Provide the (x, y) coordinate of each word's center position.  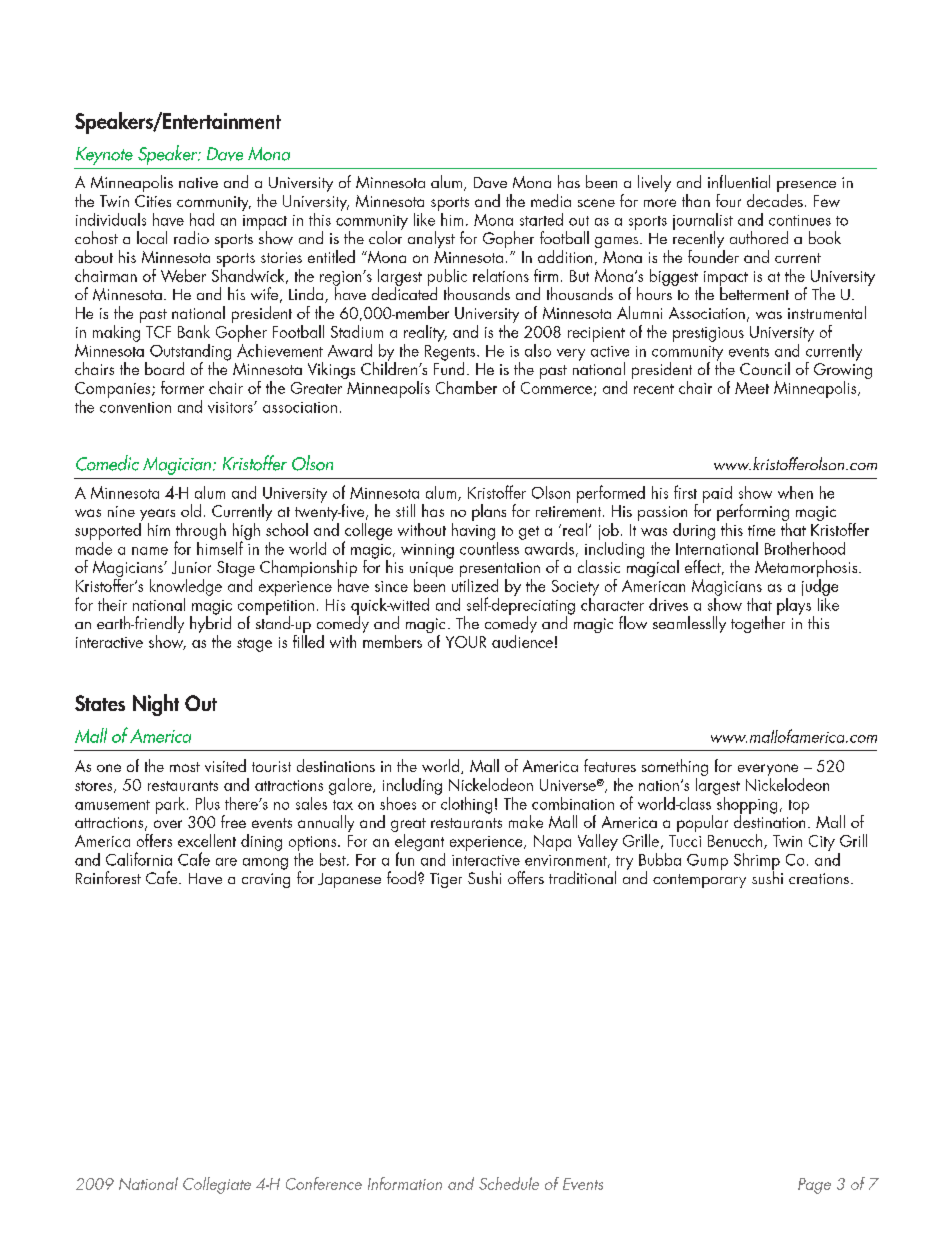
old (191, 510)
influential (739, 181)
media (551, 200)
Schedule (509, 1183)
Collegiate (217, 1185)
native (198, 182)
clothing (465, 804)
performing (753, 514)
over (168, 824)
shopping (746, 805)
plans (489, 512)
